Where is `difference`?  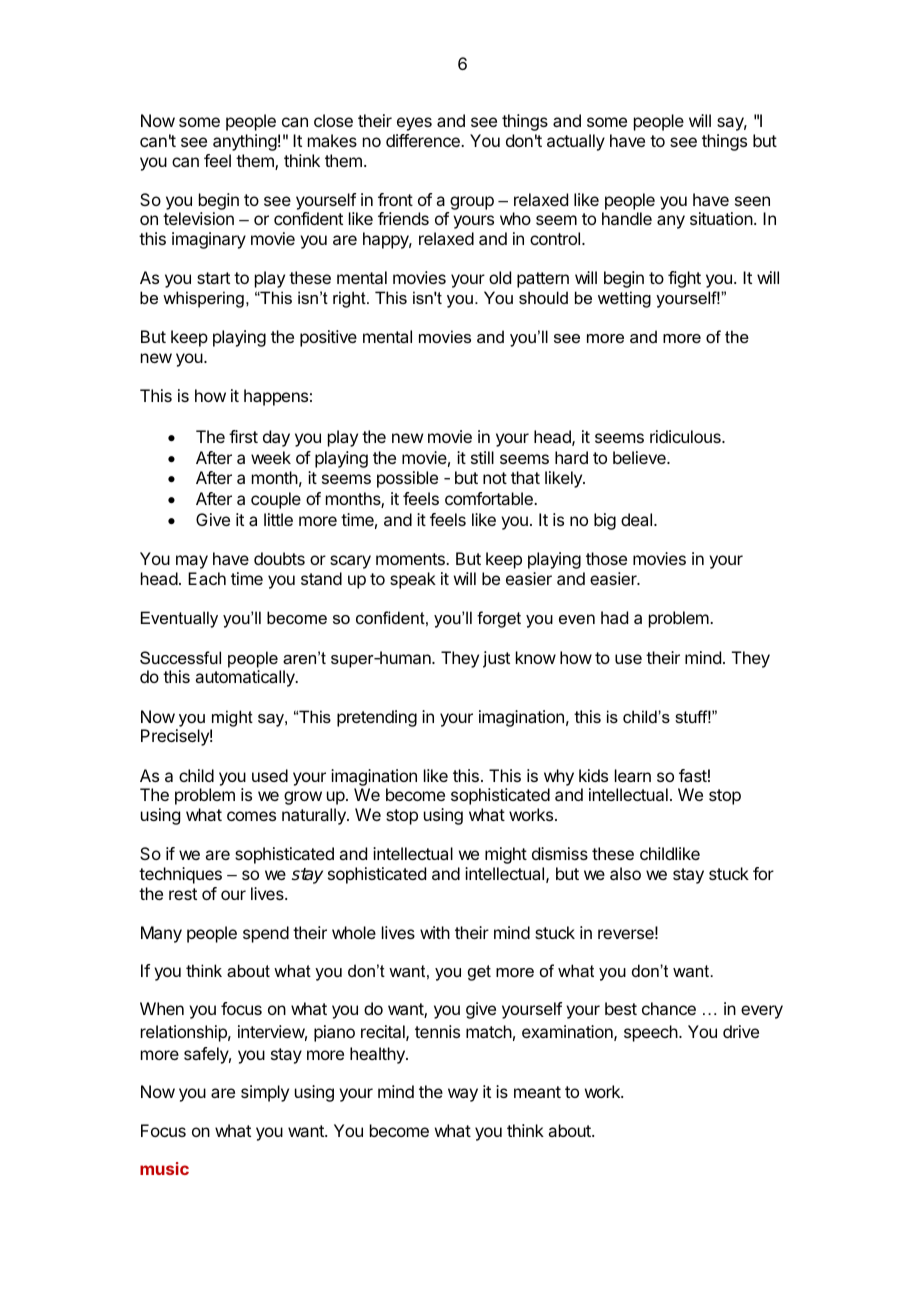 difference is located at coordinates (424, 140).
